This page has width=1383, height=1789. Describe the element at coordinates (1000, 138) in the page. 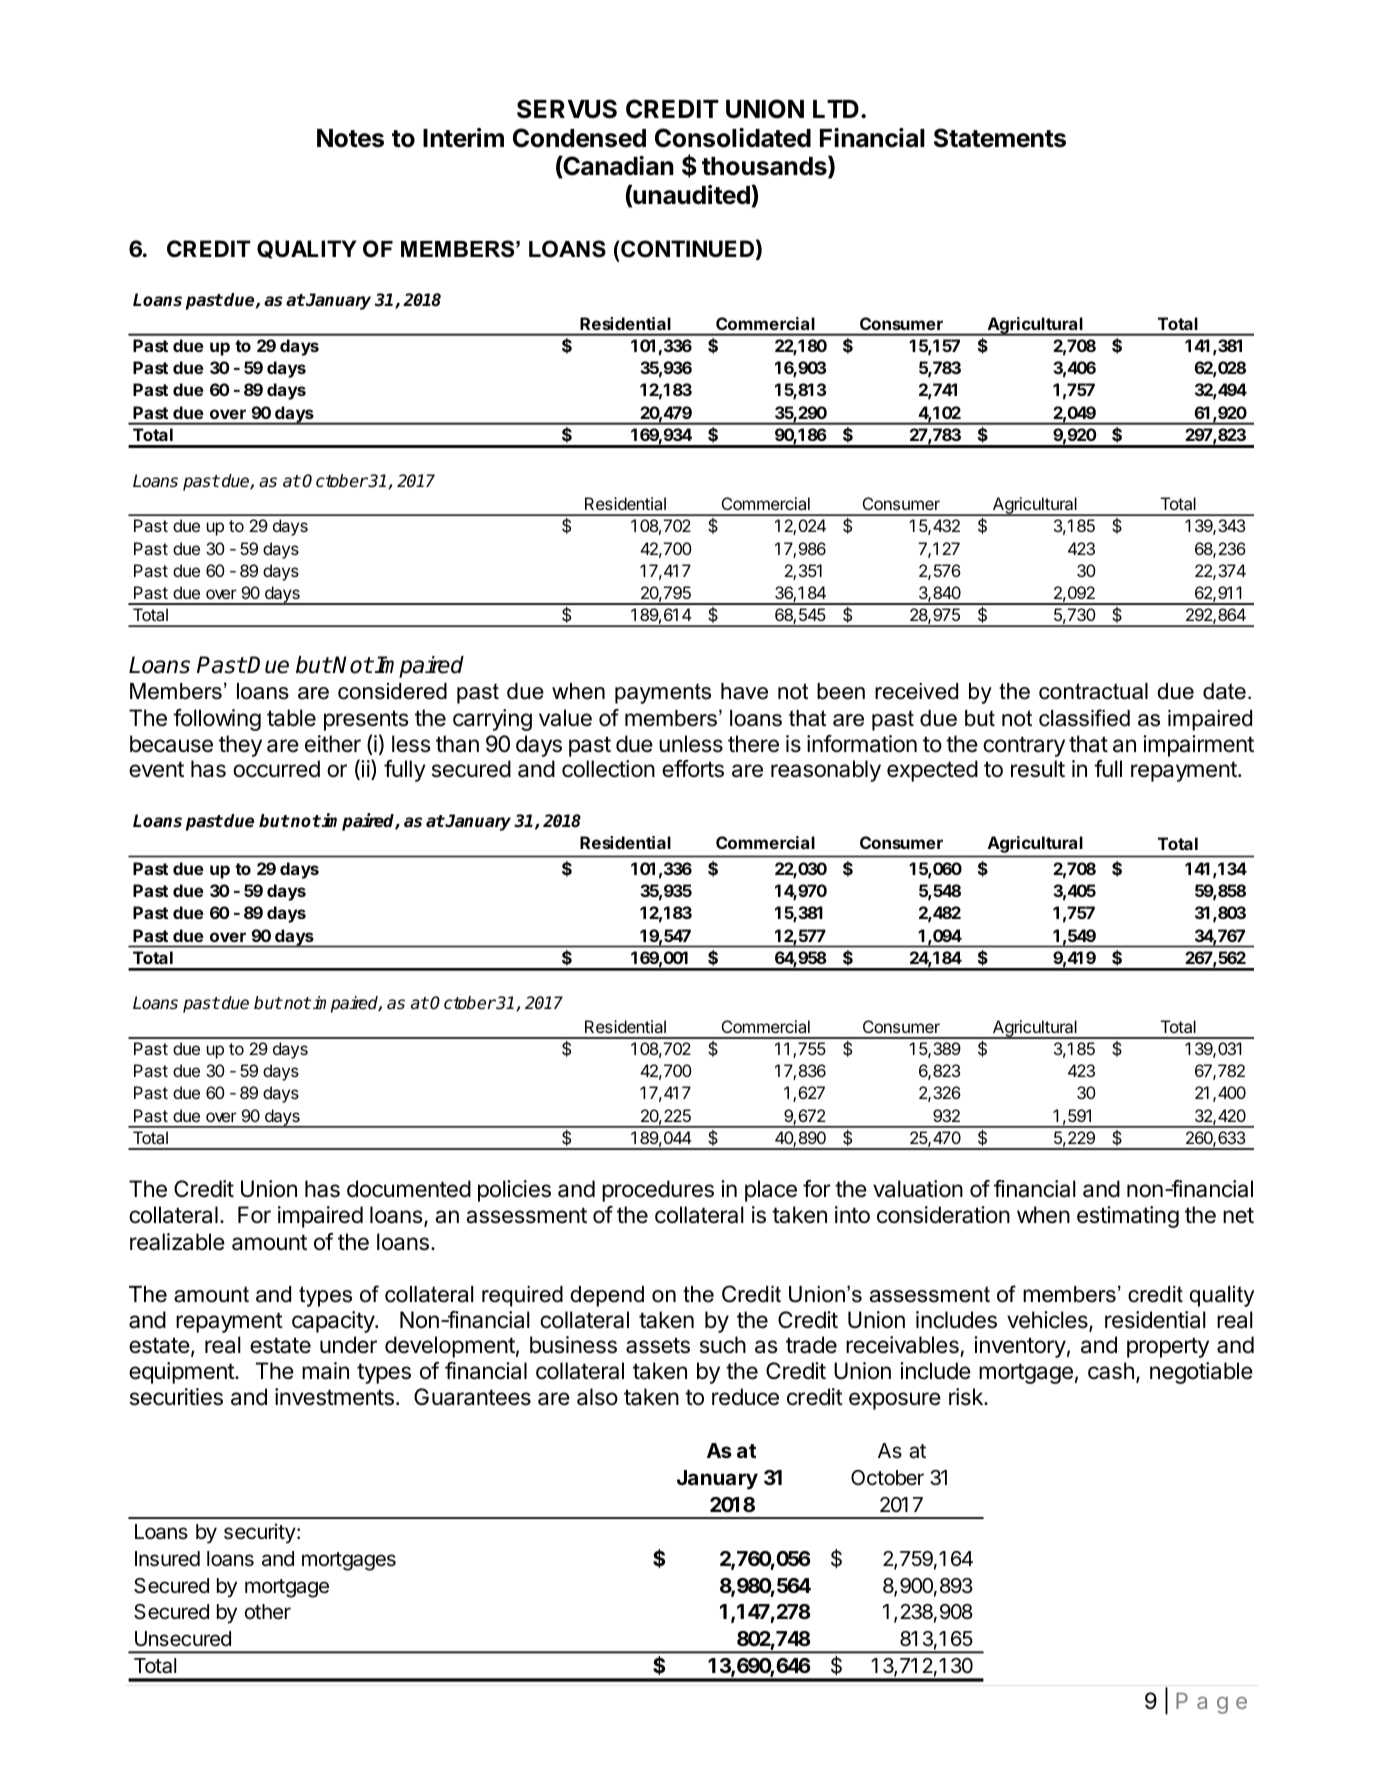

I see `Statements` at that location.
